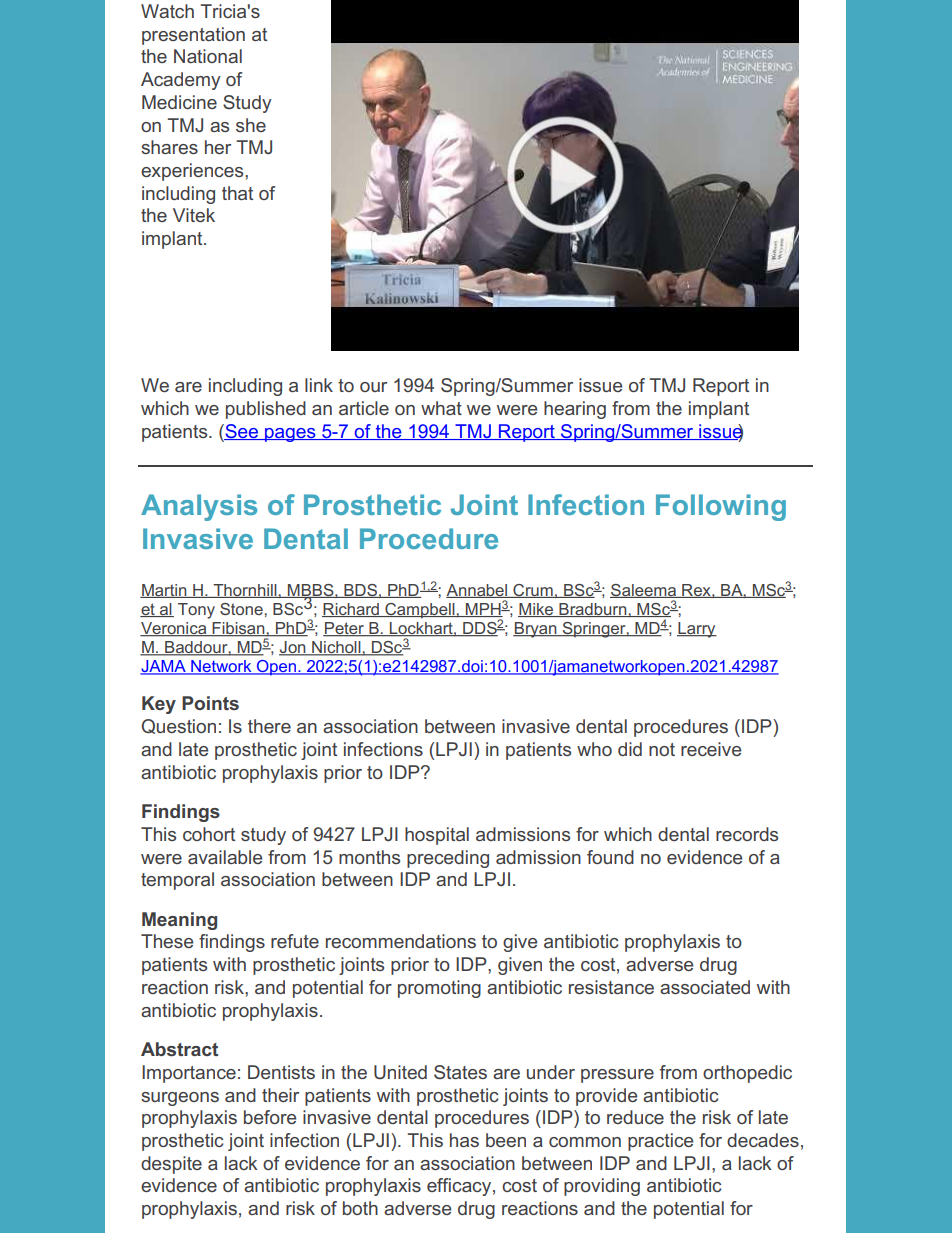  Describe the element at coordinates (575, 410) in the image. I see `hearing` at that location.
